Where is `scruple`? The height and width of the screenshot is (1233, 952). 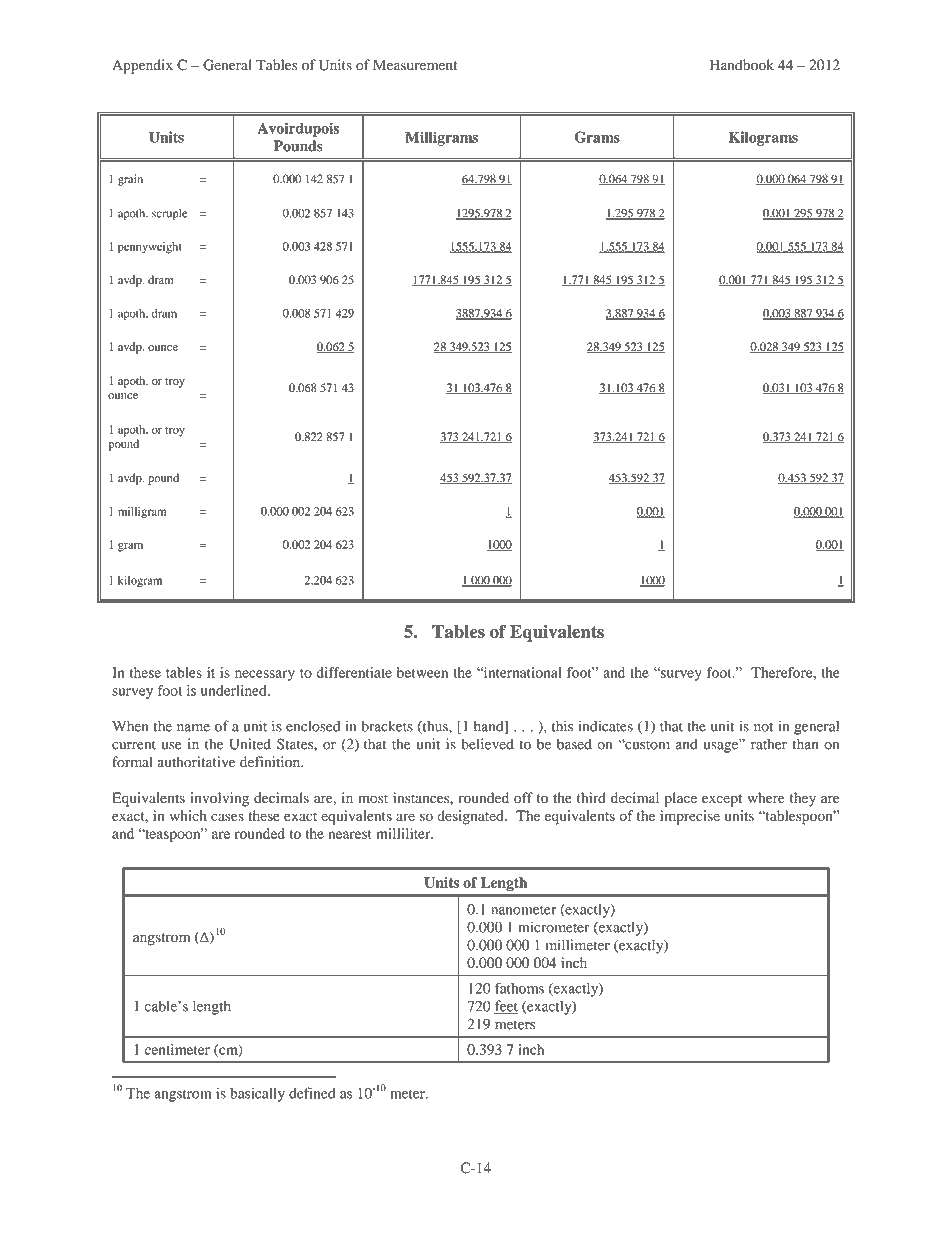
scruple is located at coordinates (169, 214).
